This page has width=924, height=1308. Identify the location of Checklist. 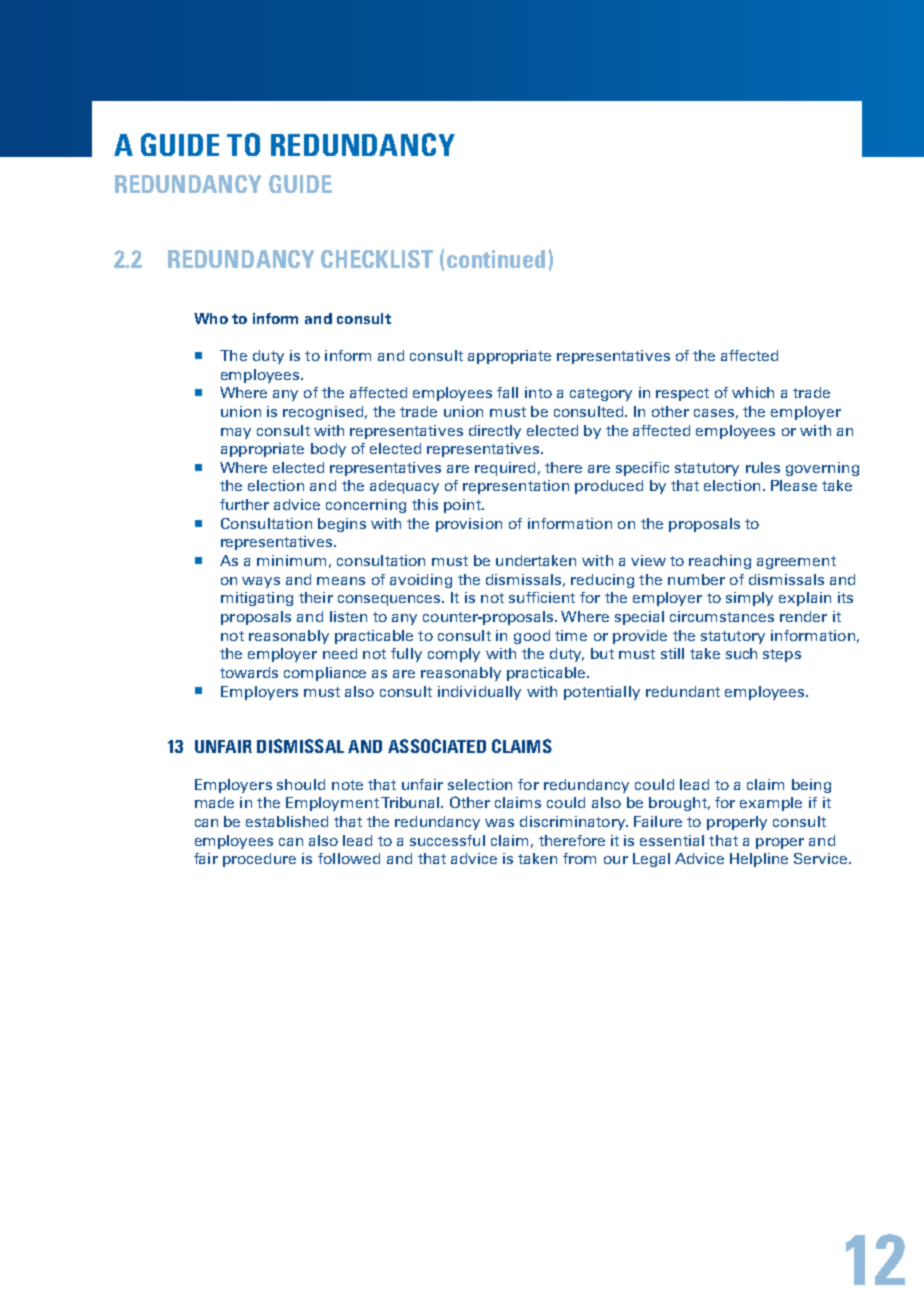
(377, 259).
